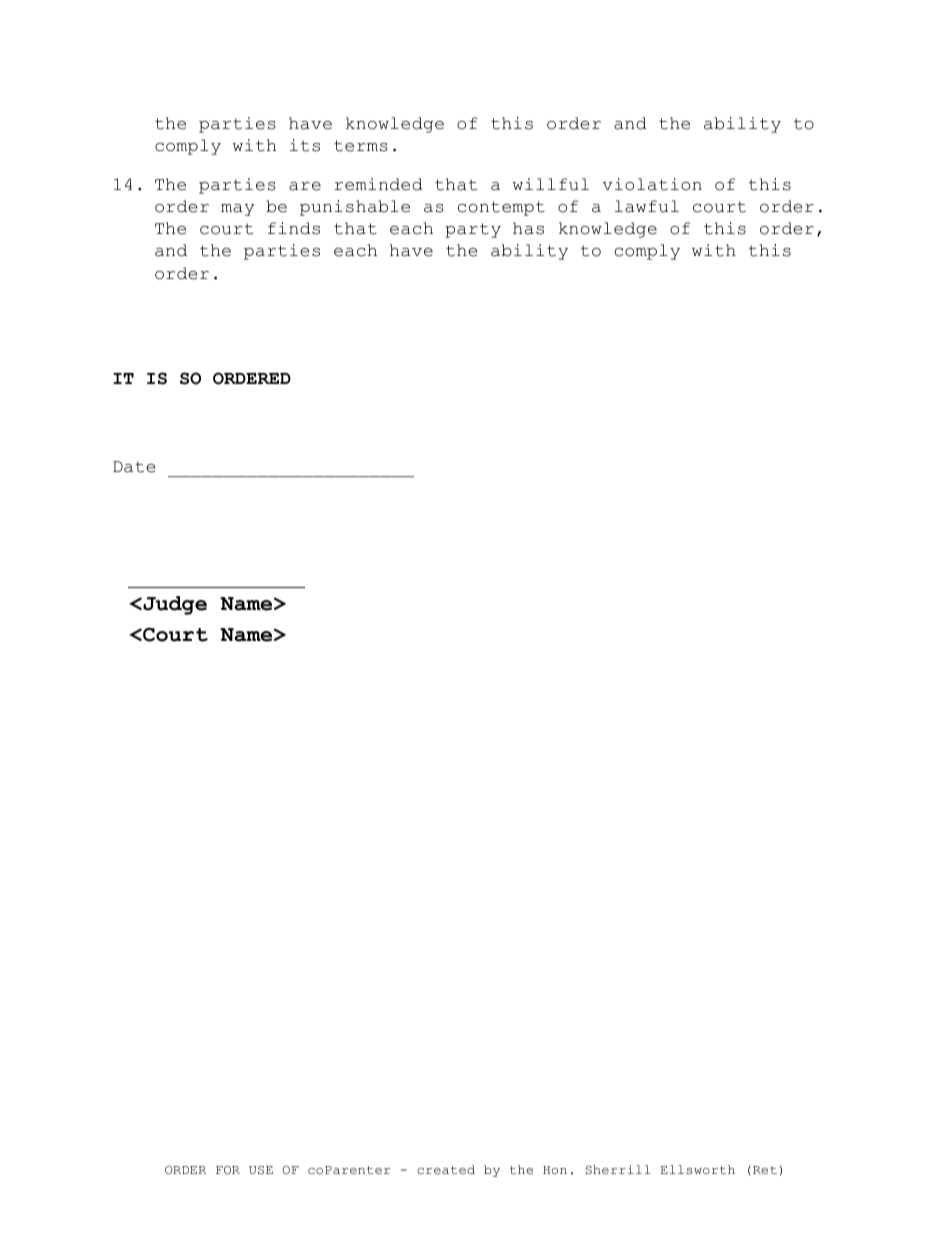  Describe the element at coordinates (652, 184) in the screenshot. I see `violation` at that location.
